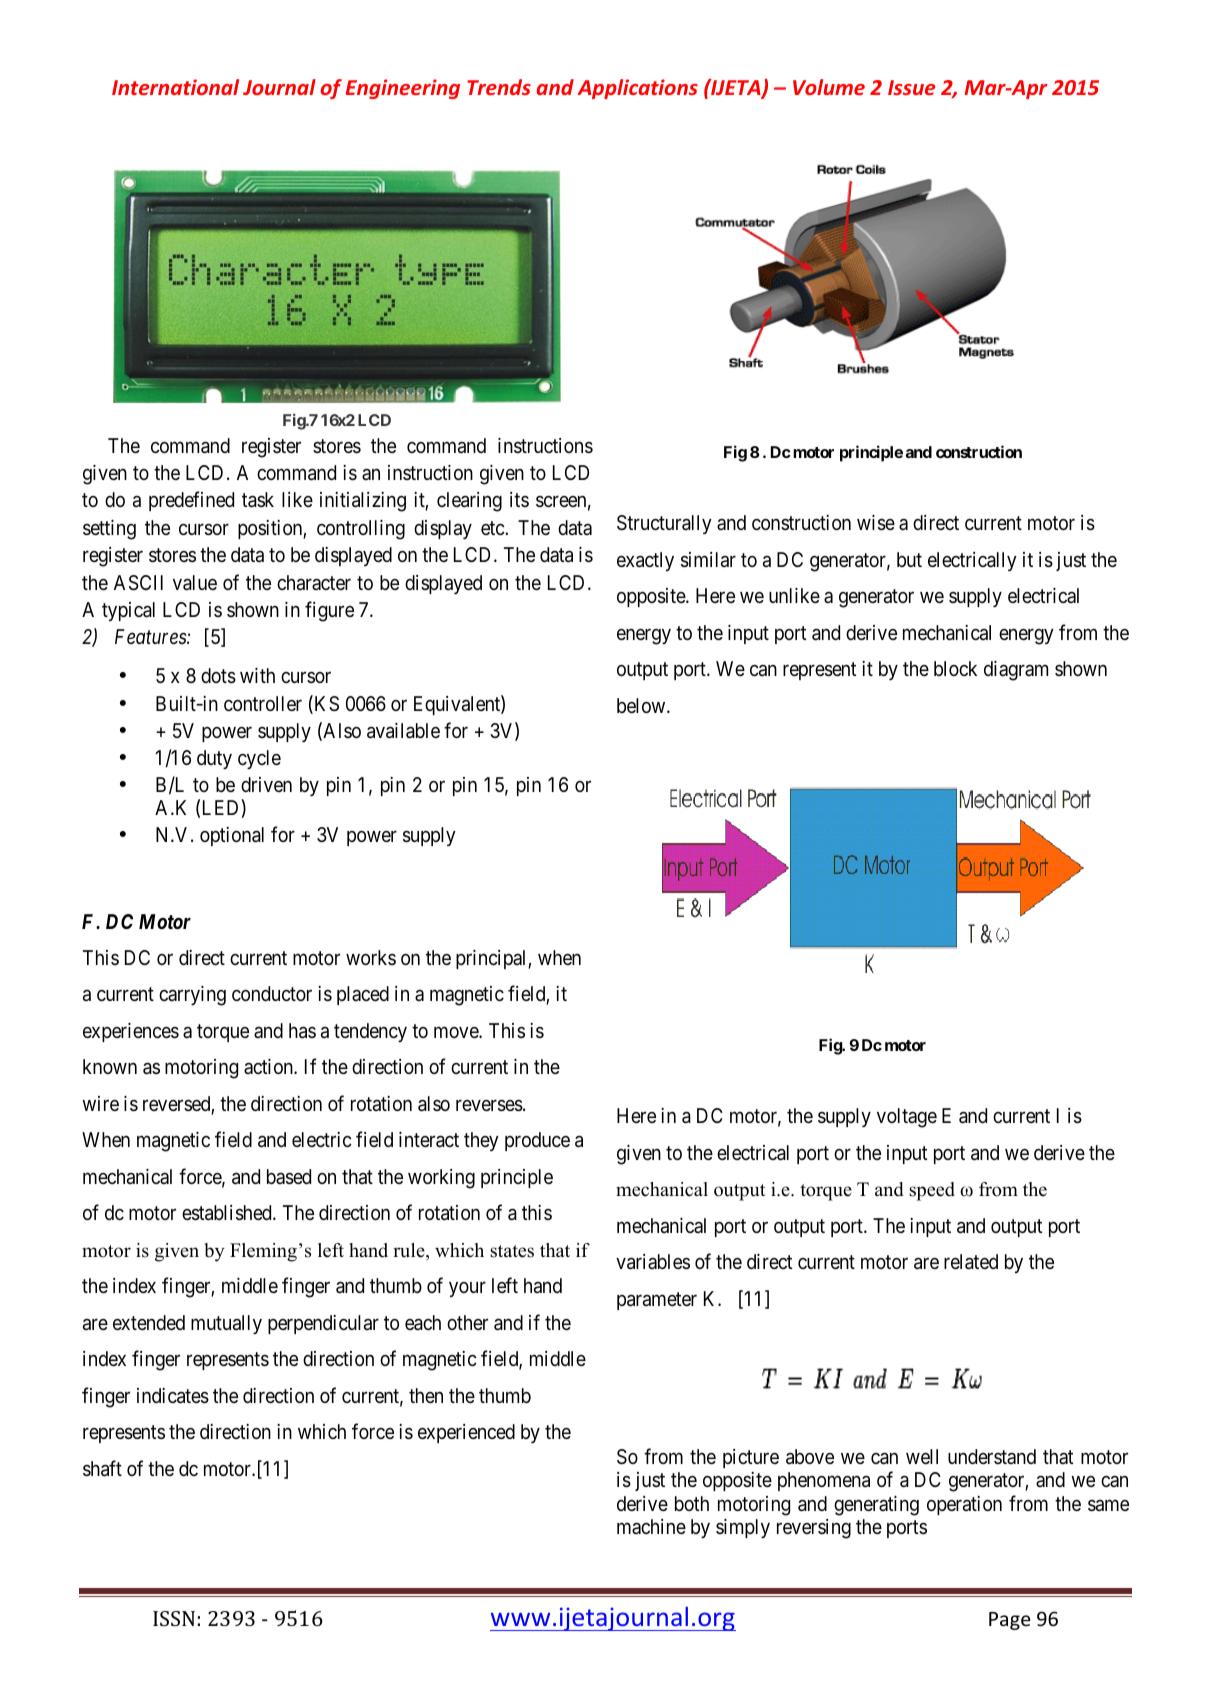  What do you see at coordinates (1009, 1621) in the screenshot?
I see `Page` at bounding box center [1009, 1621].
